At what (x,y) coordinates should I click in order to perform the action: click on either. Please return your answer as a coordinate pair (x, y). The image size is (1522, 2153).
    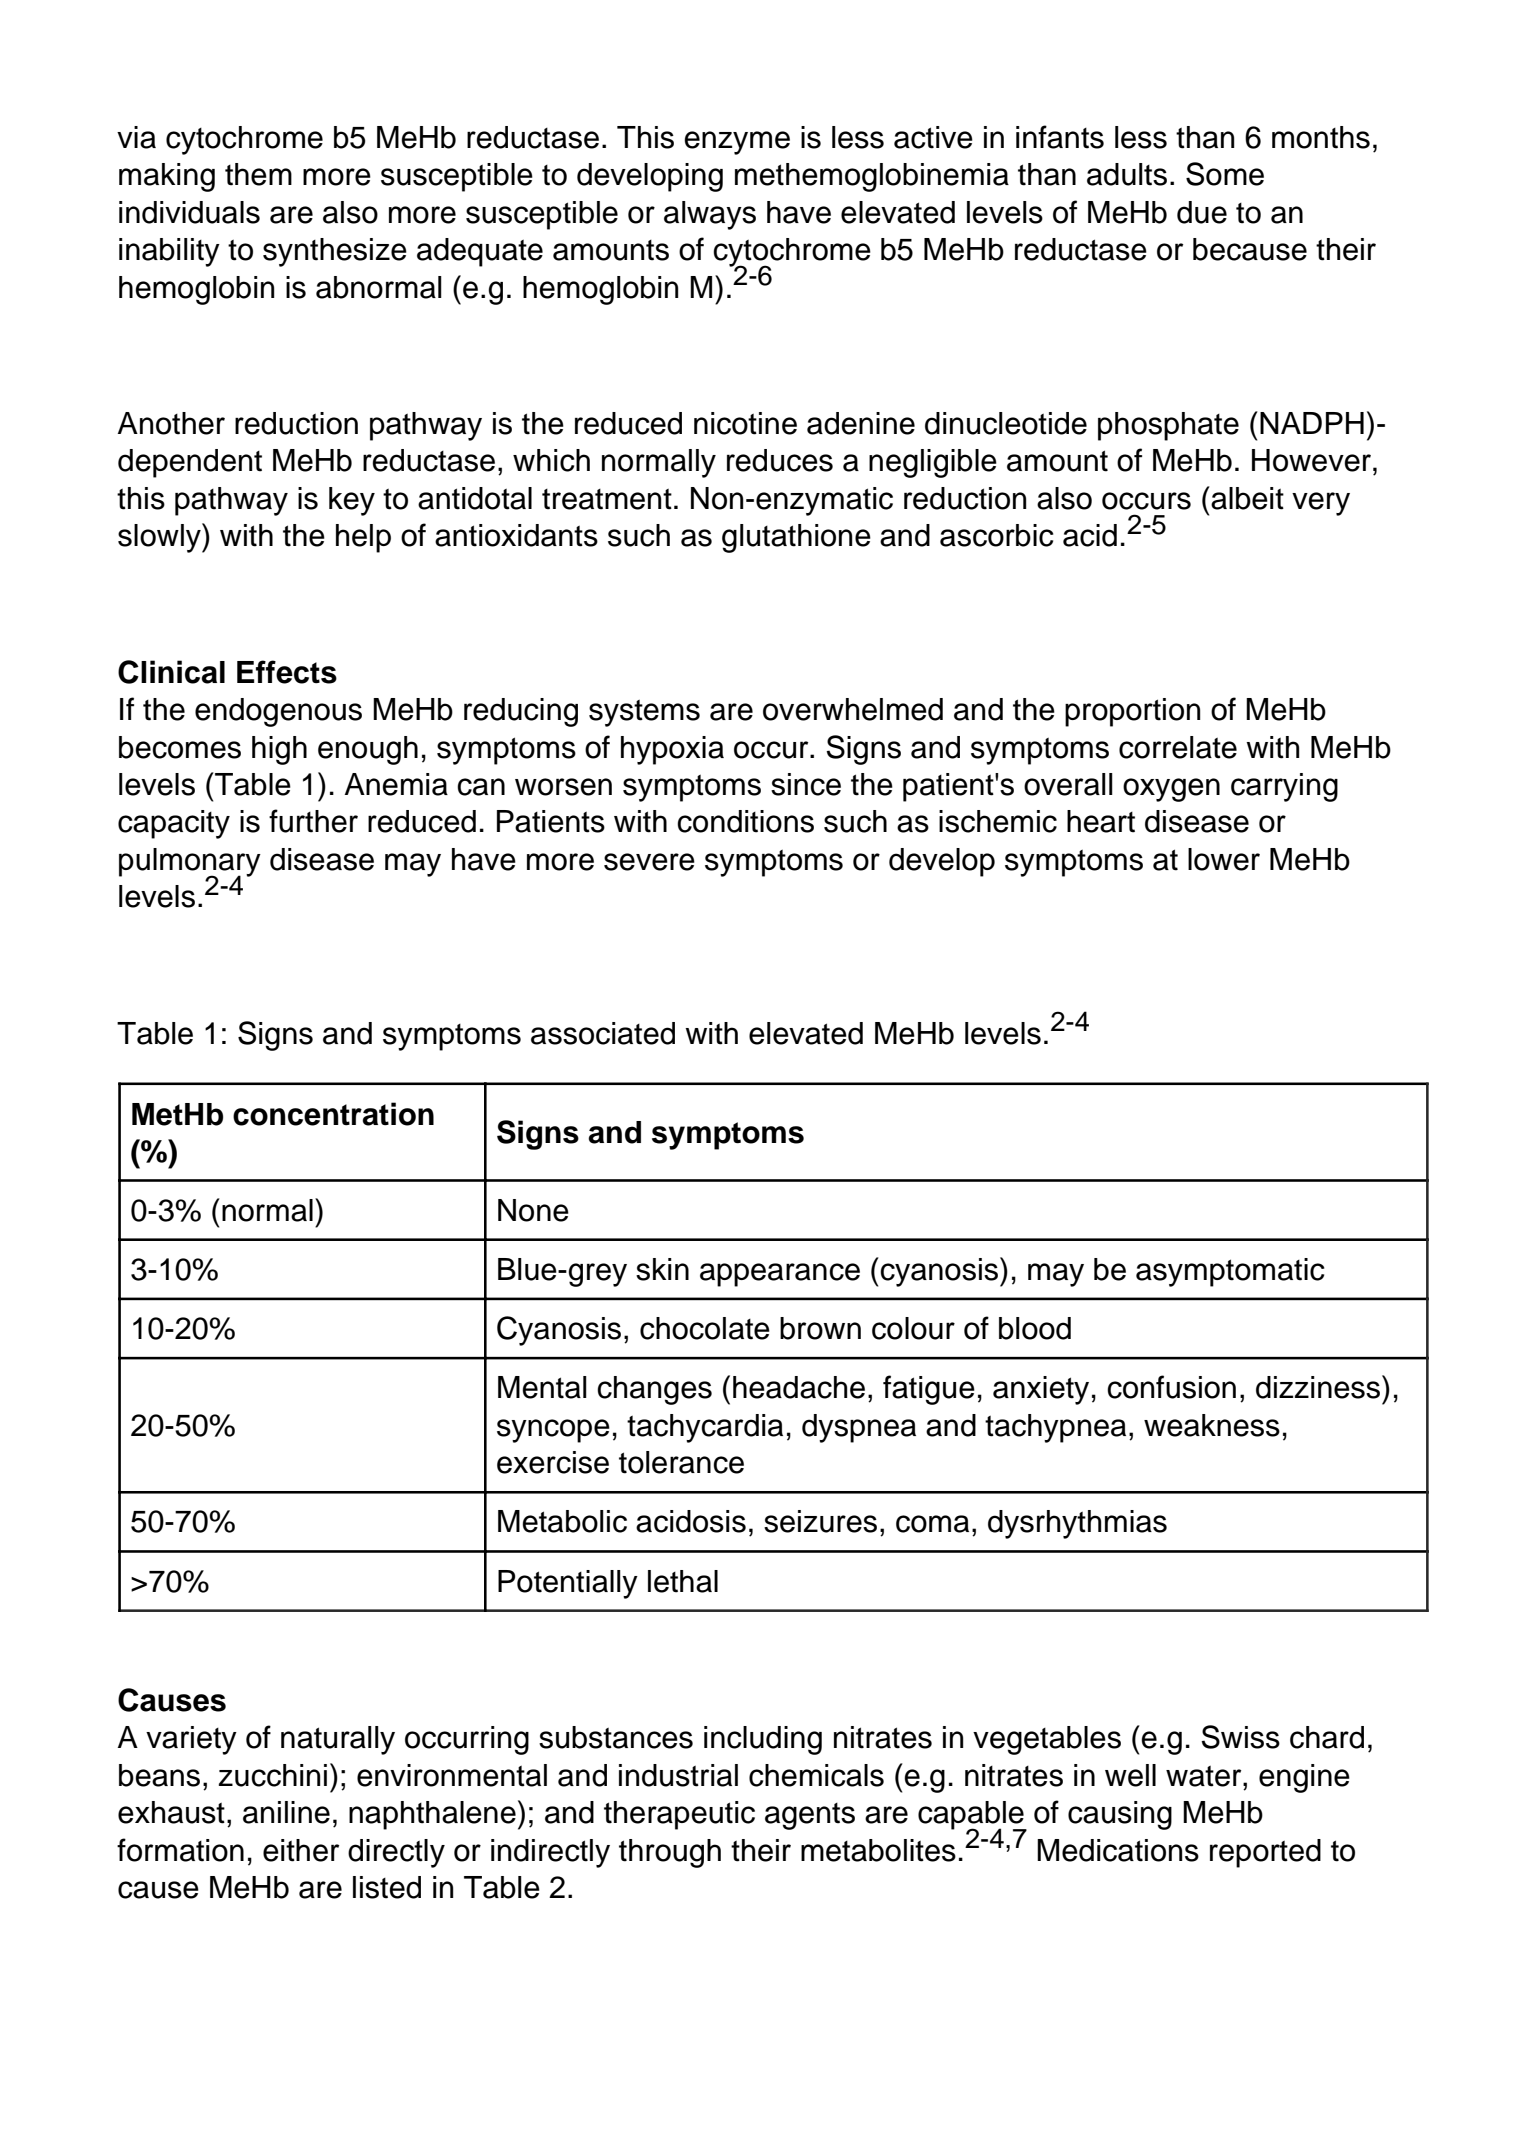
    Looking at the image, I should click on (301, 1850).
